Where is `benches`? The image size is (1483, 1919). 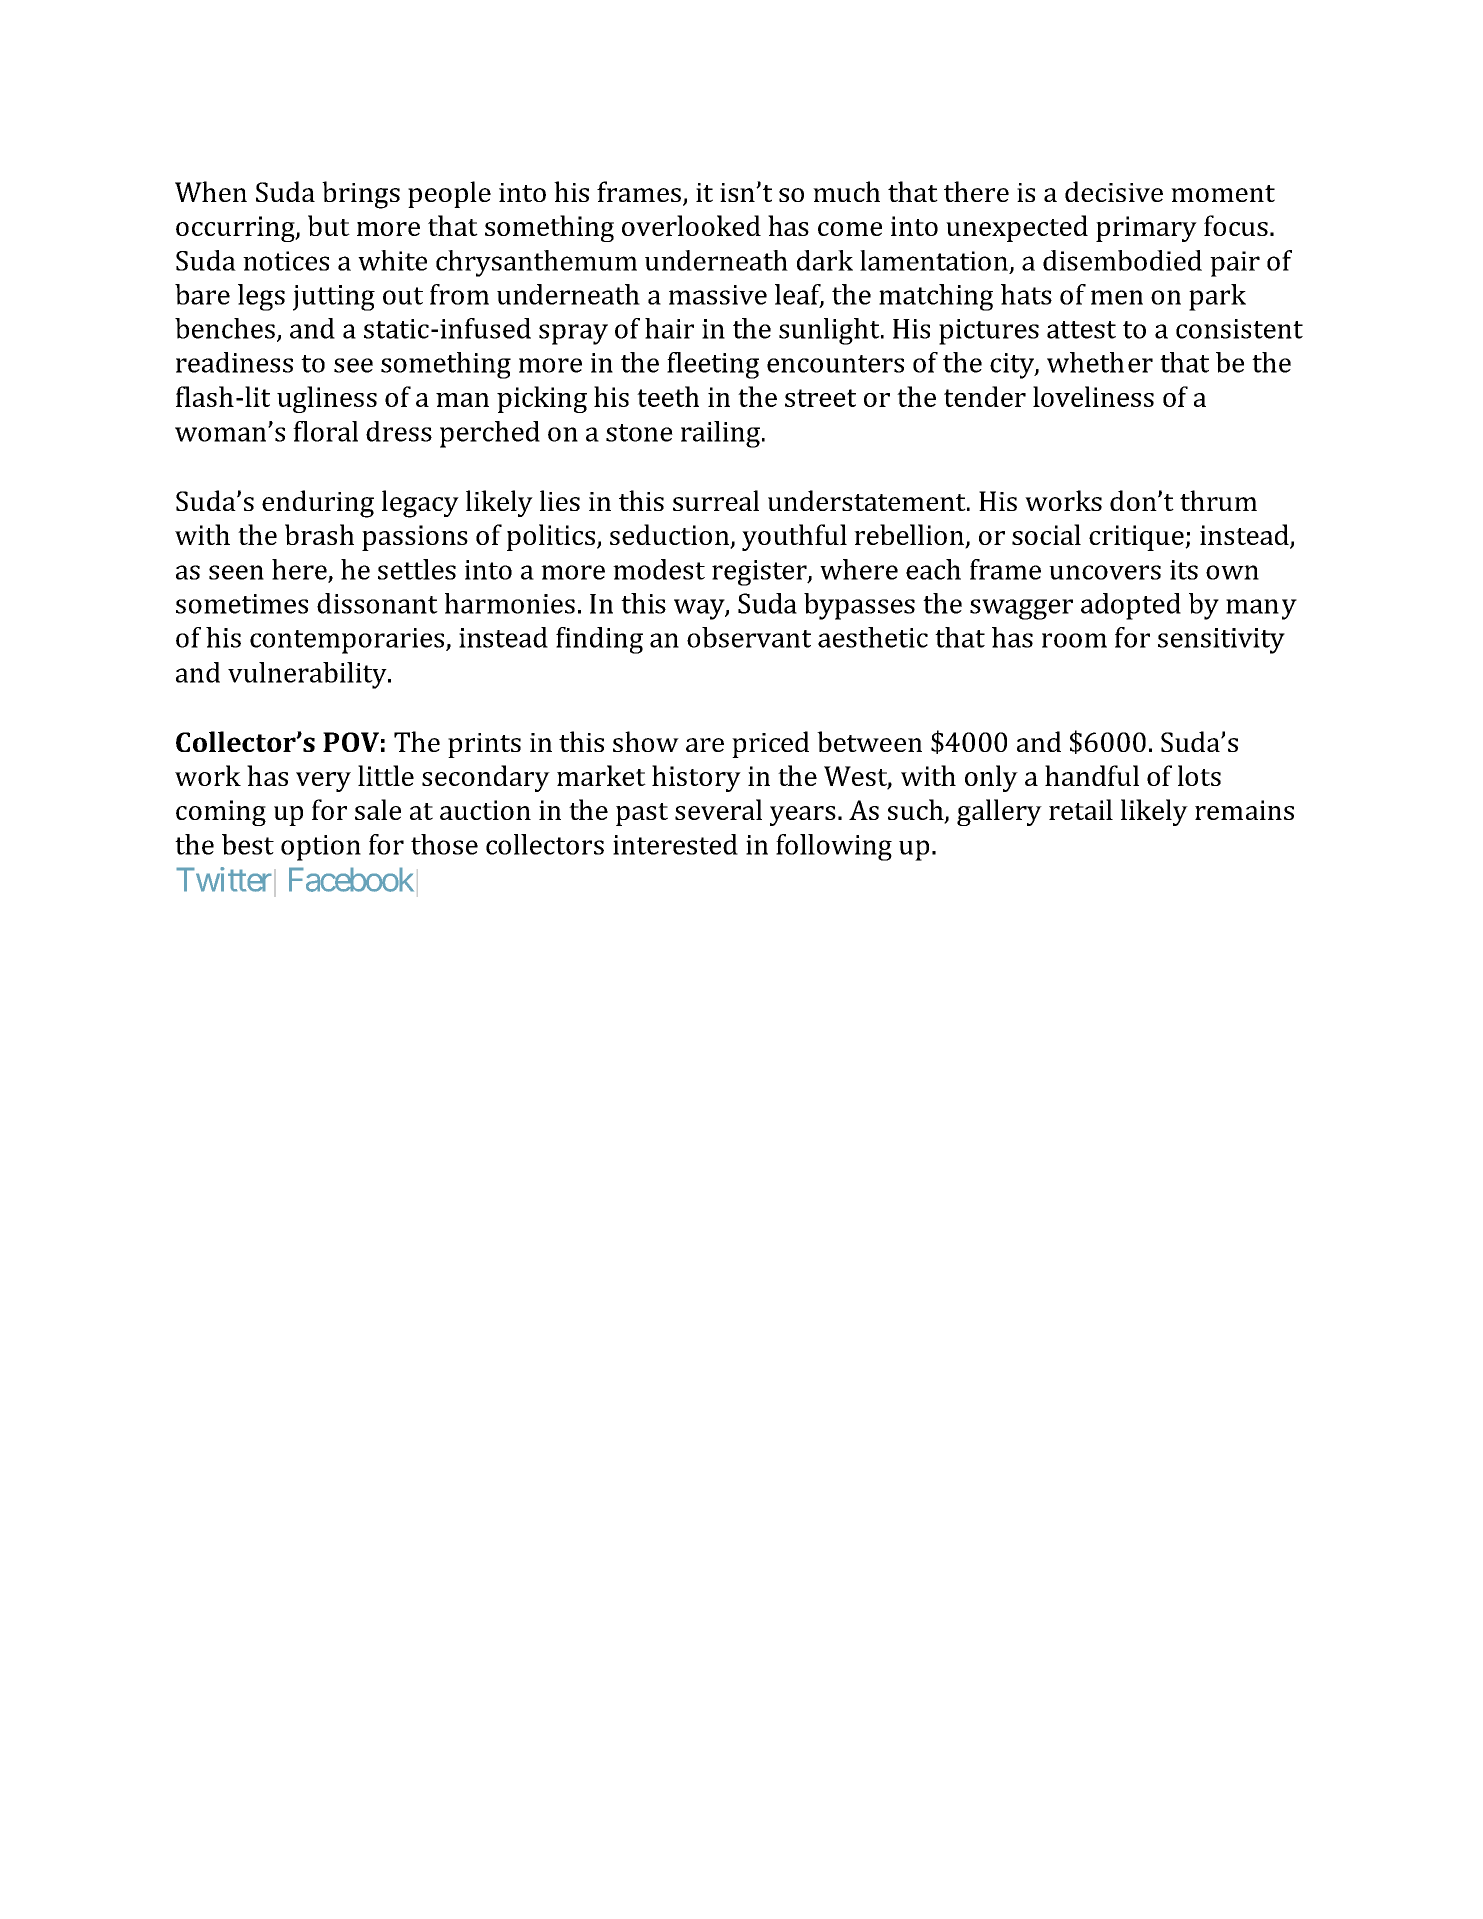
benches is located at coordinates (225, 328).
